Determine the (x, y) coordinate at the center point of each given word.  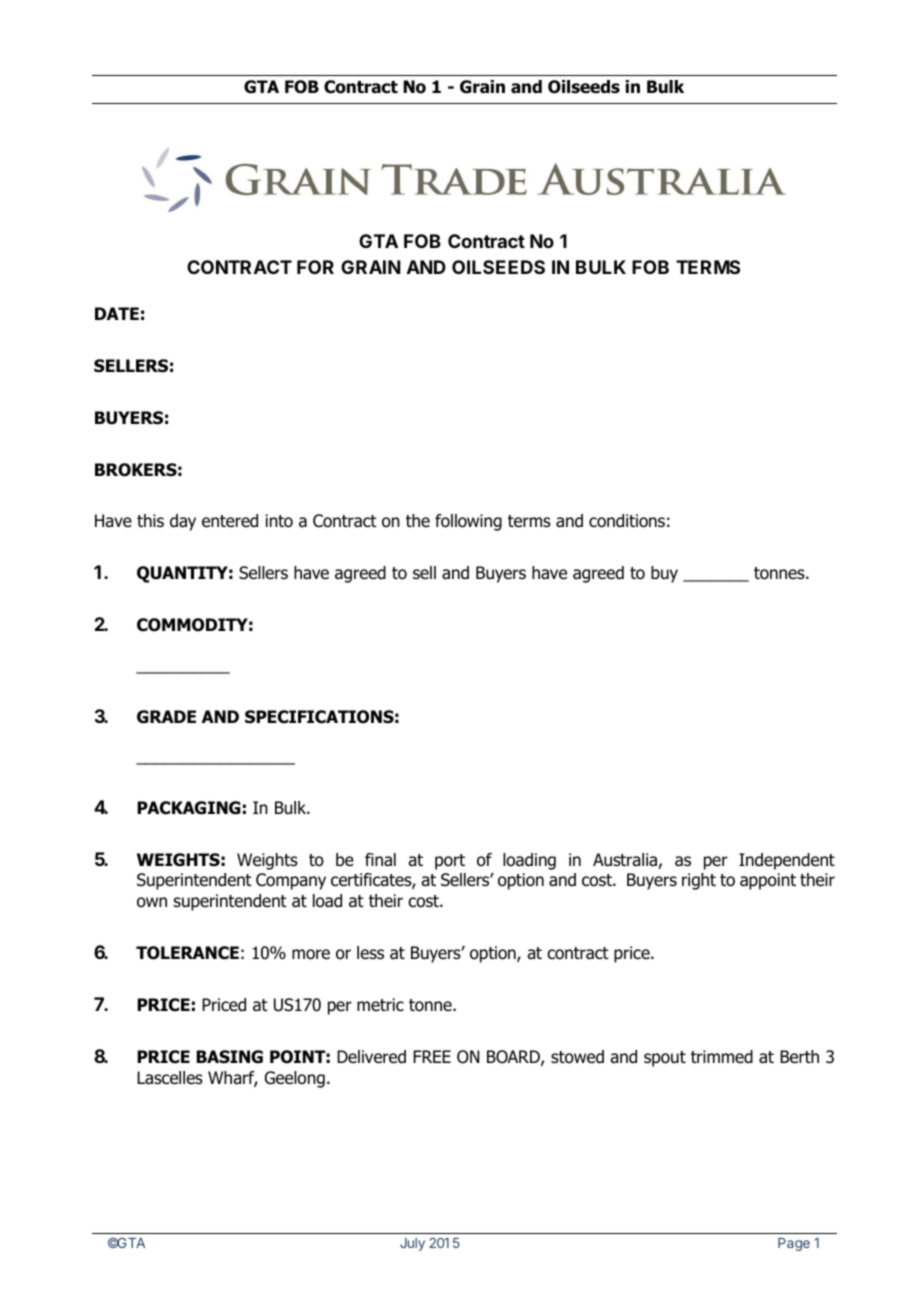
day (183, 522)
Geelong (295, 1079)
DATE (117, 313)
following (468, 522)
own (152, 902)
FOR (315, 267)
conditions (627, 521)
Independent (787, 861)
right (699, 881)
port (450, 862)
